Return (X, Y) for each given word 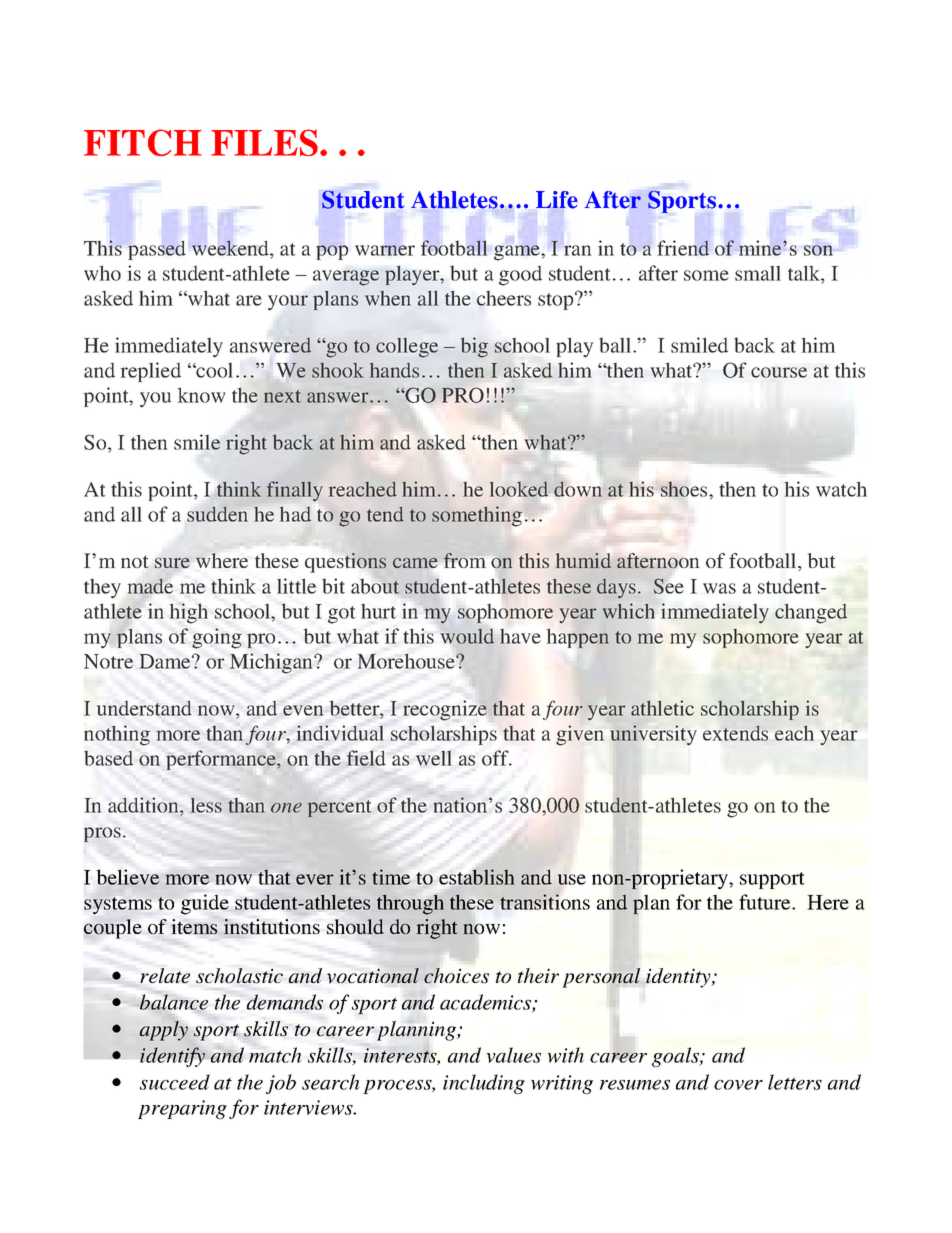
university (653, 735)
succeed (175, 1082)
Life (557, 200)
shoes (685, 489)
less (206, 805)
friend (683, 248)
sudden (217, 514)
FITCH (143, 142)
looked (519, 489)
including (484, 1084)
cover (738, 1085)
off (496, 758)
